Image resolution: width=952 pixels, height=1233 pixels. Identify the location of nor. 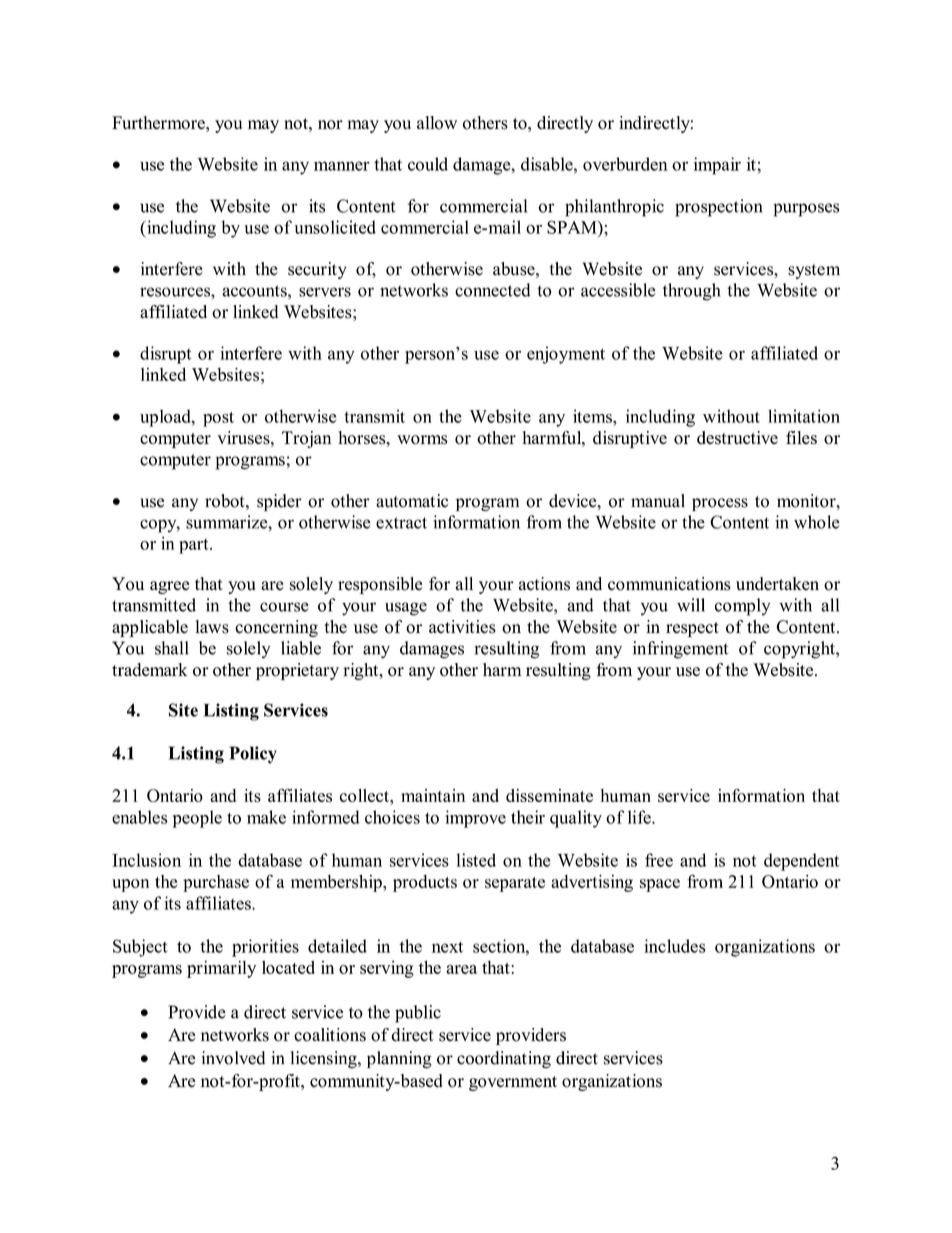
(330, 125).
